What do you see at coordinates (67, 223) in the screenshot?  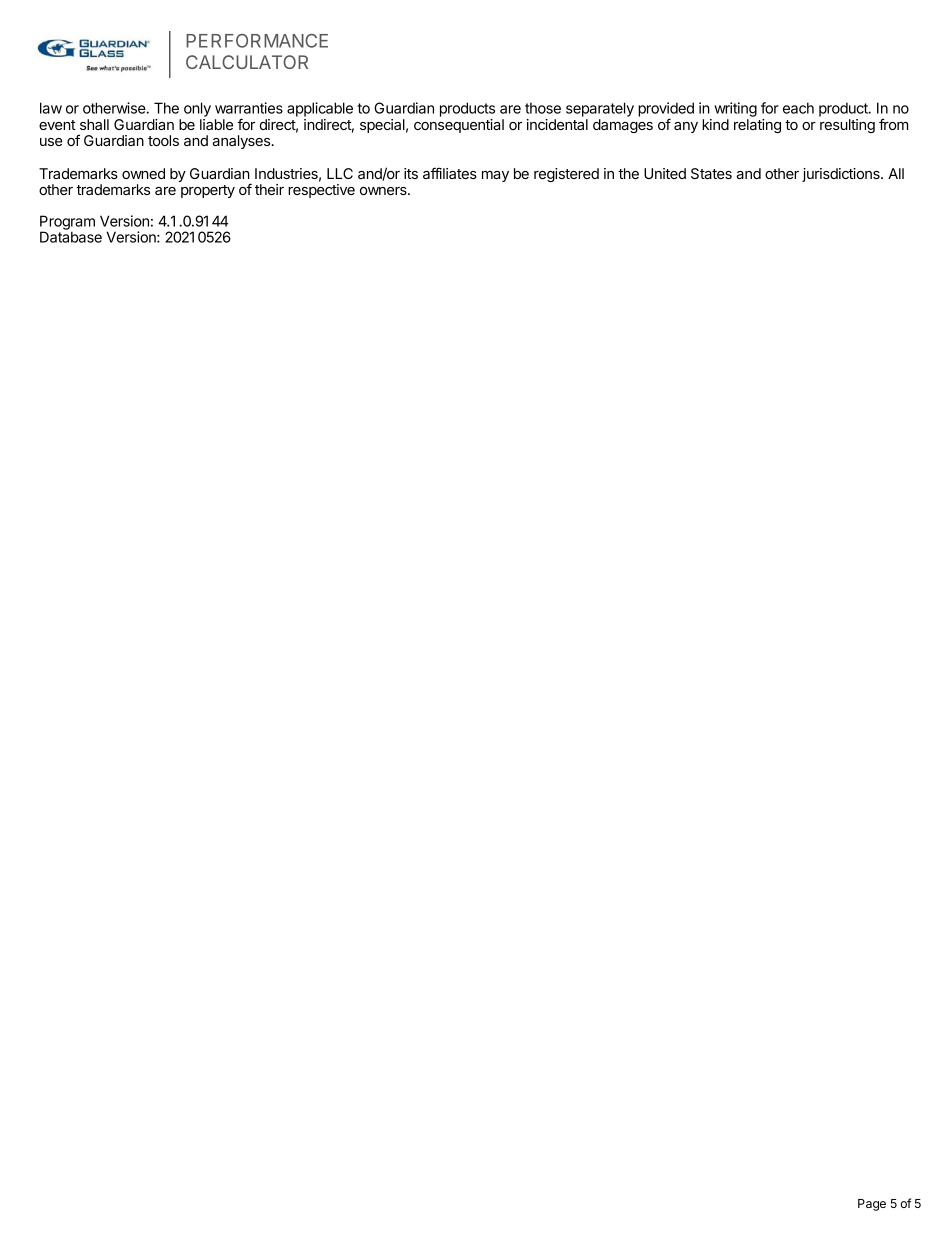 I see `Program` at bounding box center [67, 223].
